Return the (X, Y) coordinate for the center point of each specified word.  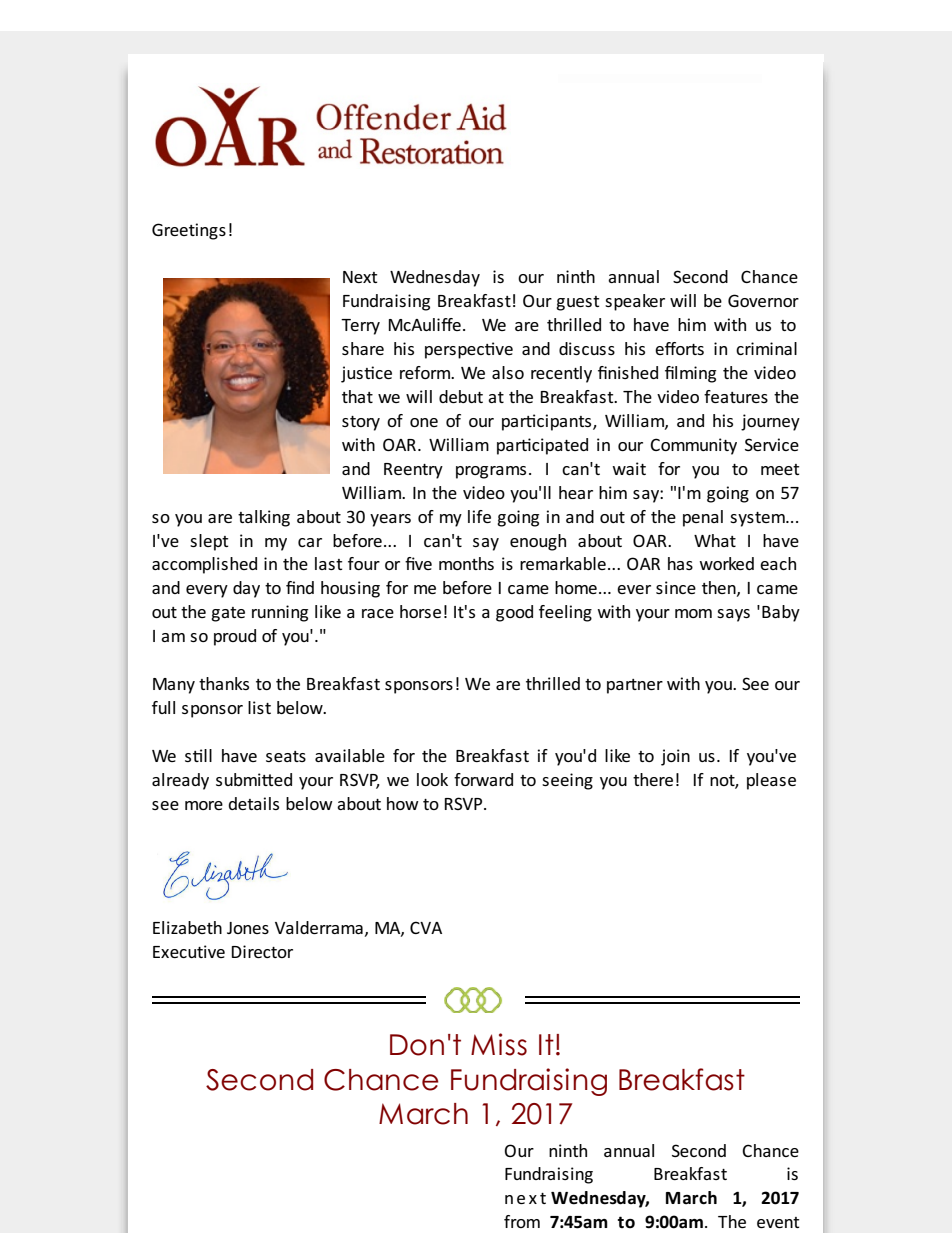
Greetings (189, 231)
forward (483, 779)
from (522, 1221)
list (259, 707)
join (675, 757)
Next (360, 277)
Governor (763, 300)
